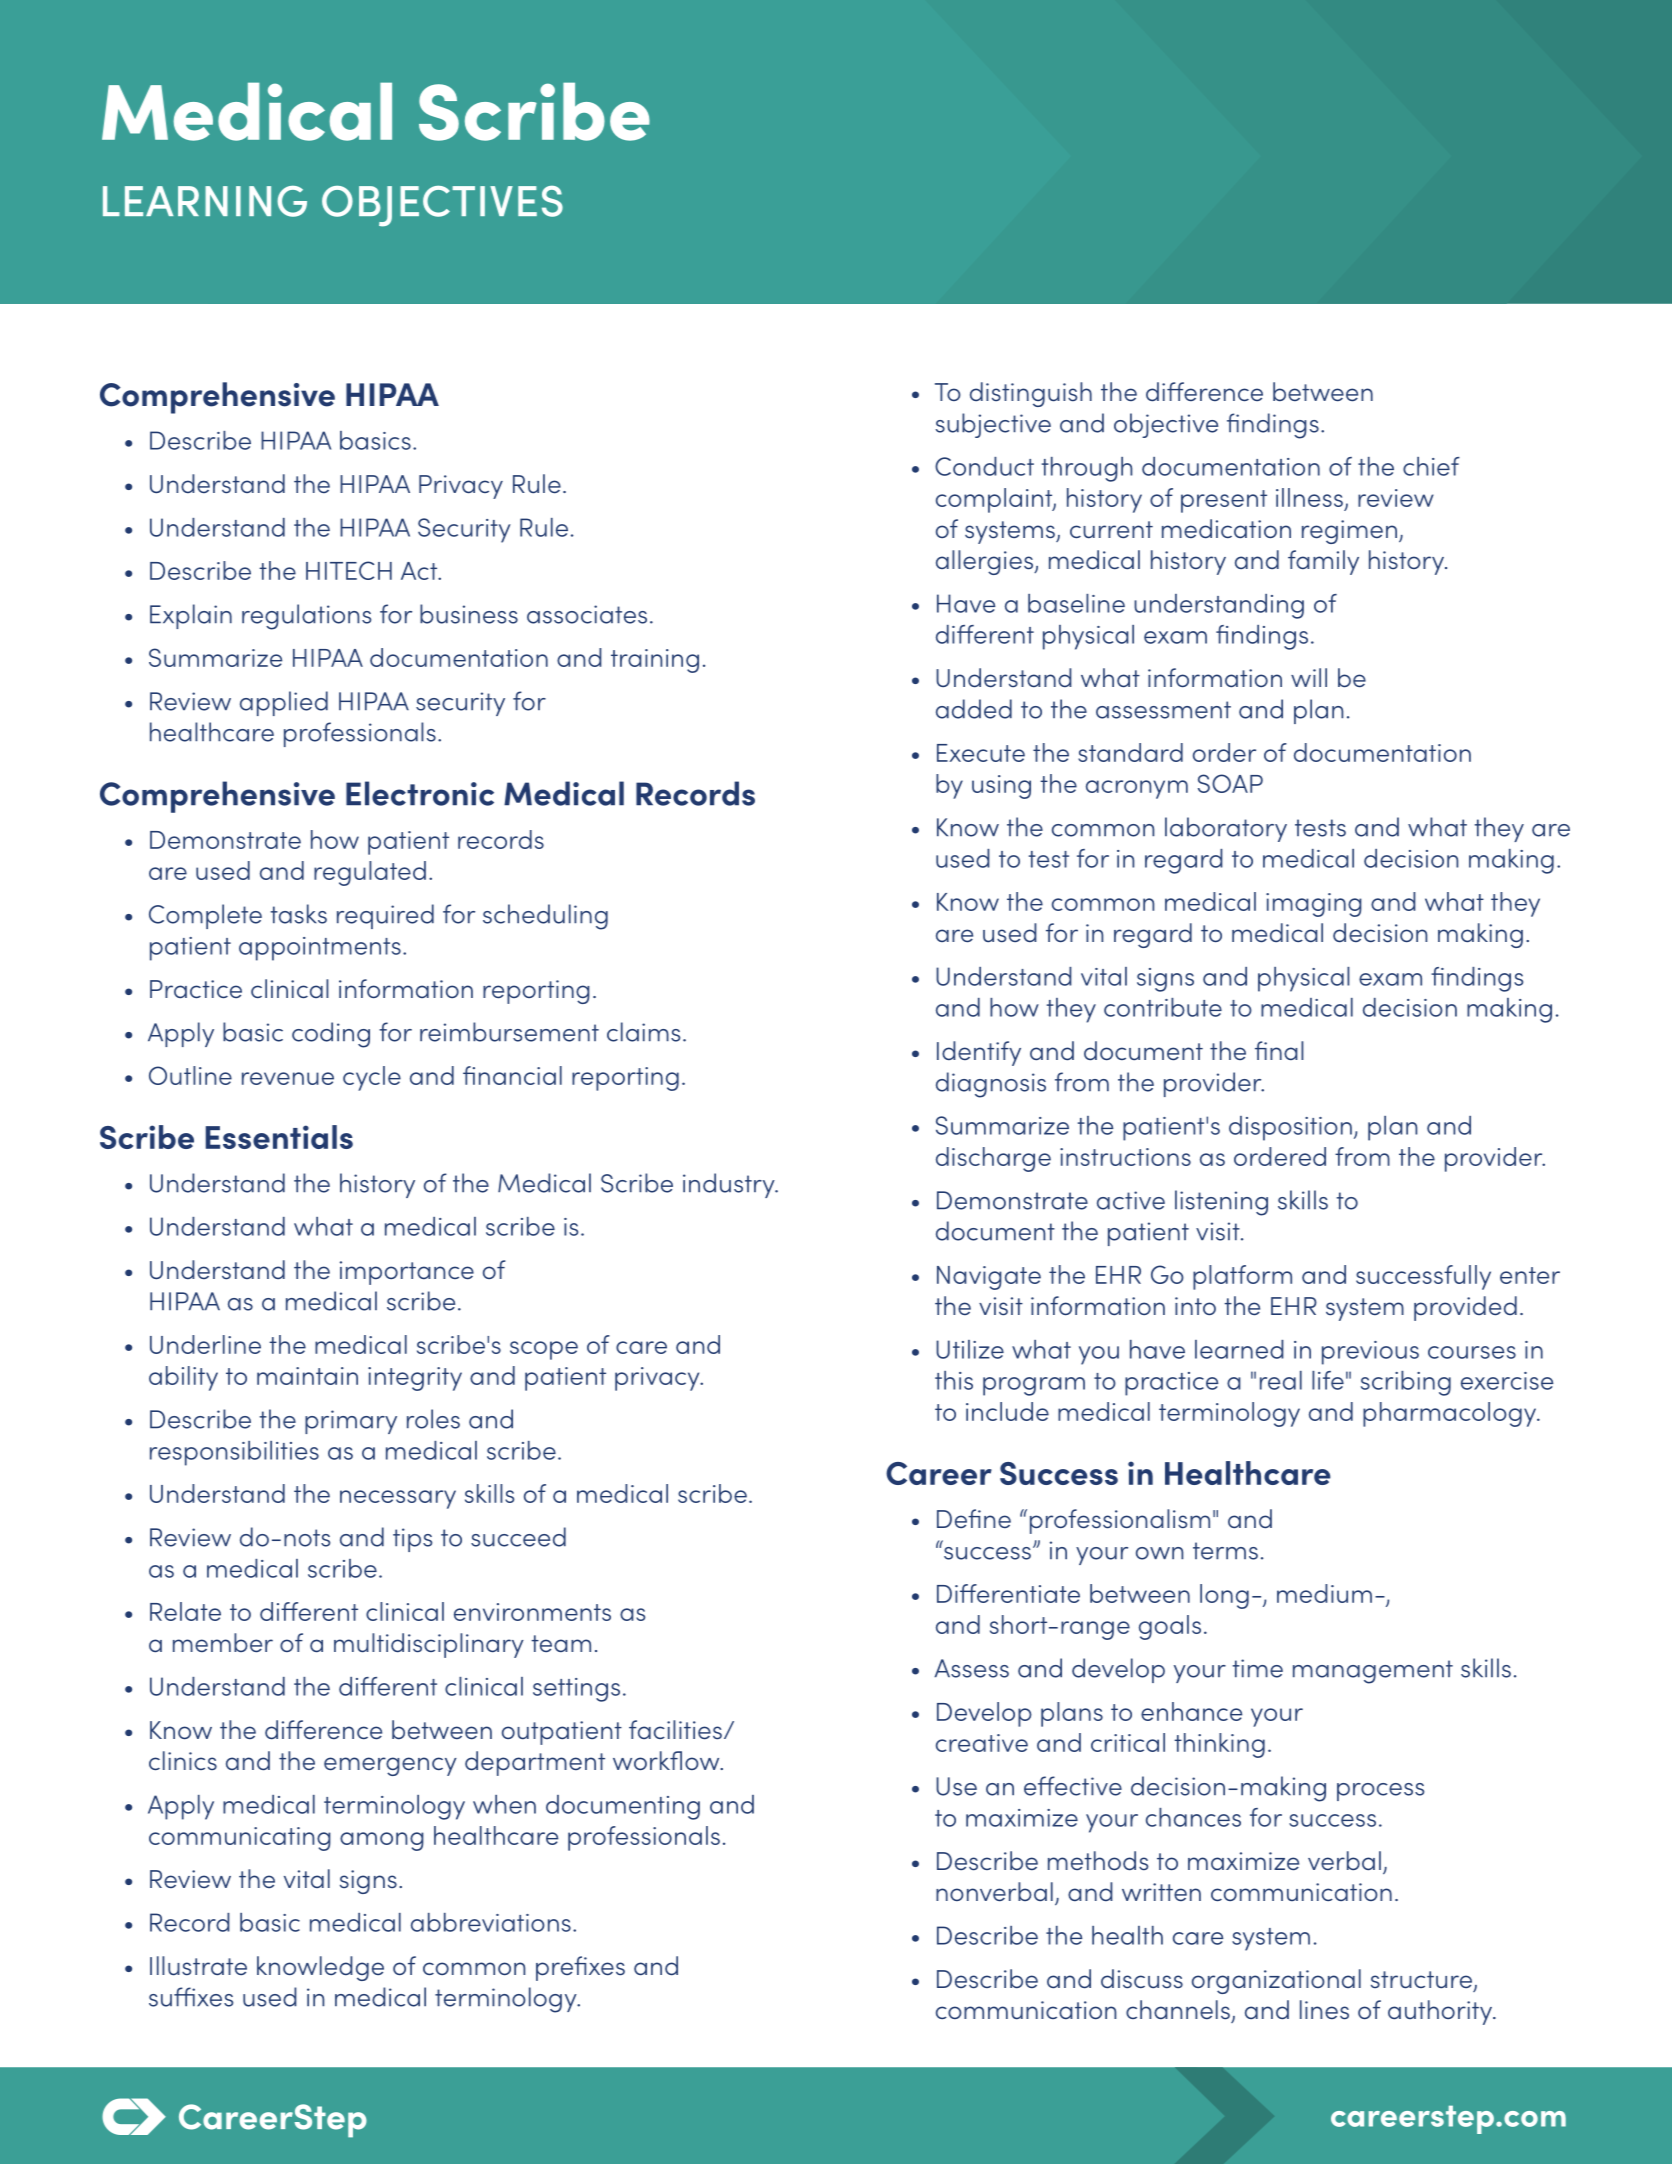  What do you see at coordinates (198, 1966) in the image?
I see `Illustrate` at bounding box center [198, 1966].
